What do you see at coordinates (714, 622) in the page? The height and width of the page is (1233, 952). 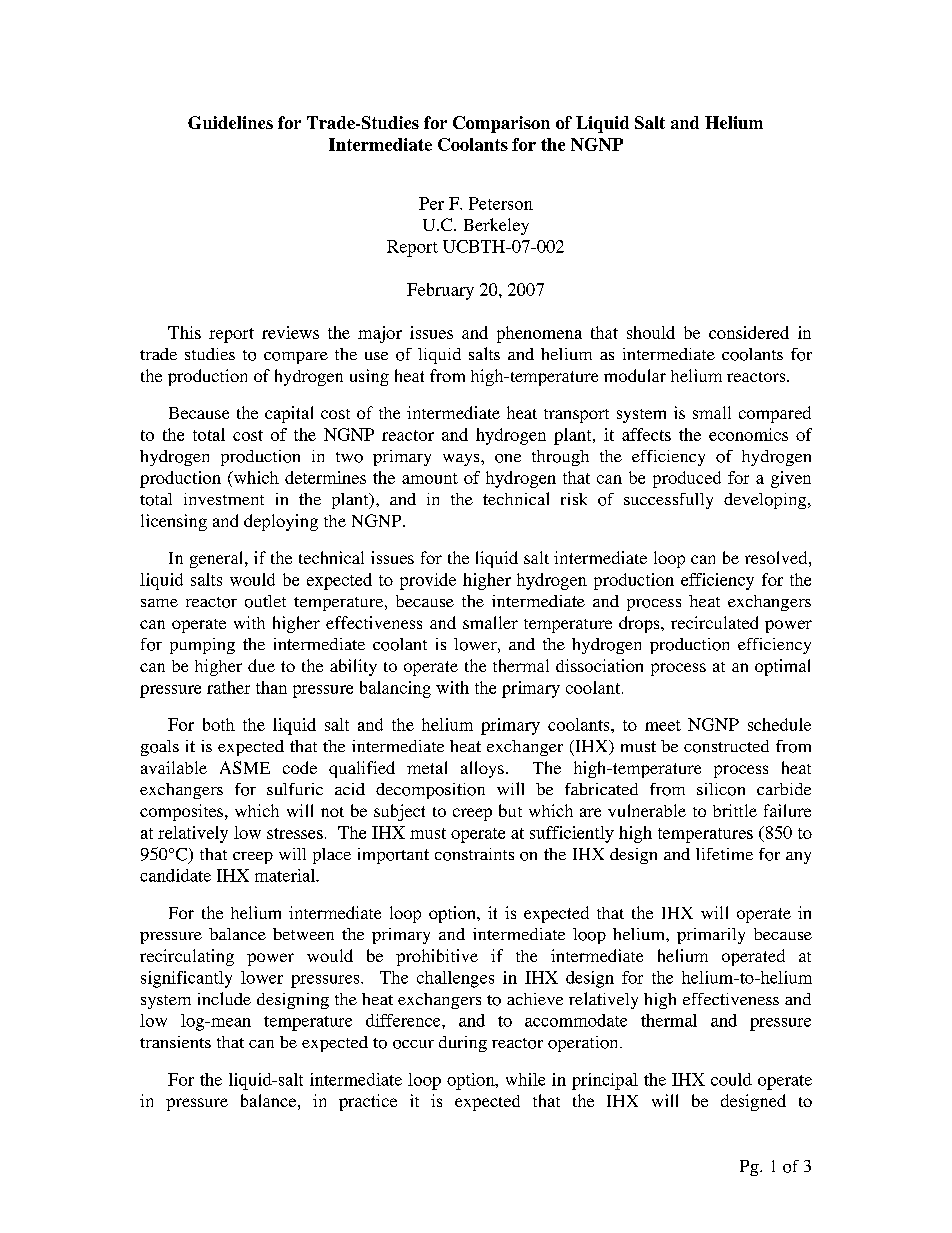 I see `recirculated` at bounding box center [714, 622].
